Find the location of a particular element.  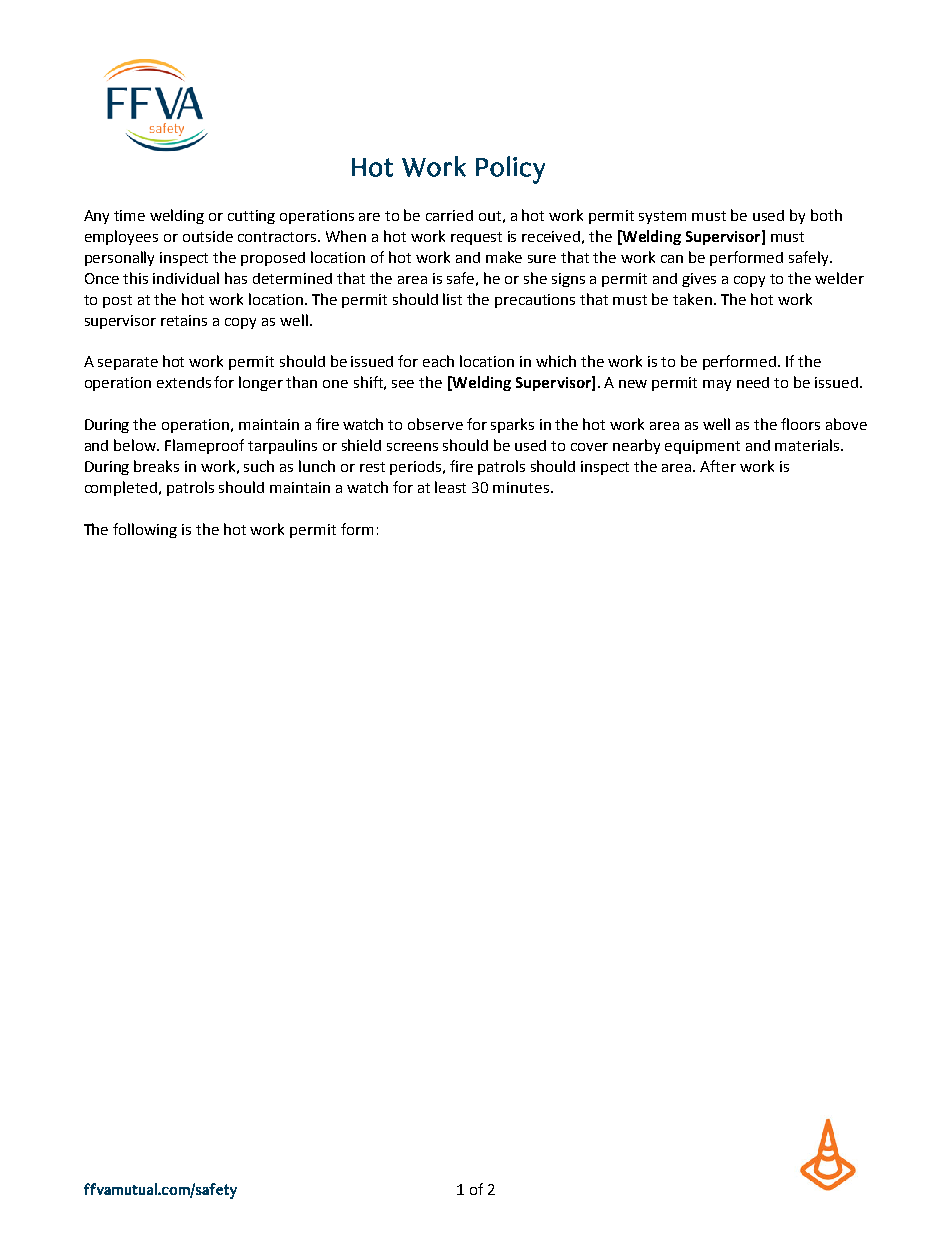

both is located at coordinates (826, 215).
